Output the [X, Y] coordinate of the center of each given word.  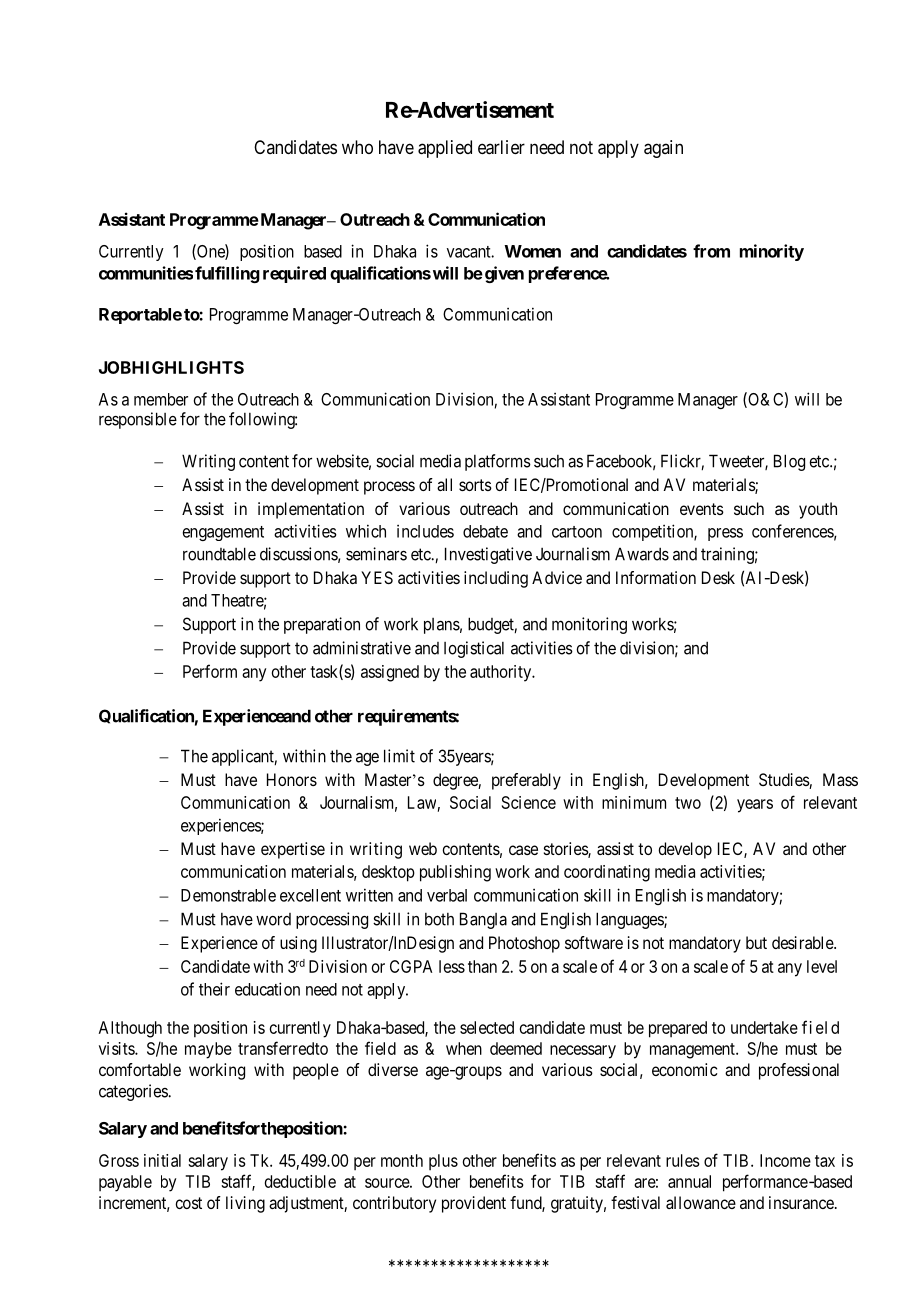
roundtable [219, 554]
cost [188, 1203]
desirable [803, 942]
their [214, 989]
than [482, 966]
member [161, 399]
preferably [526, 781]
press [725, 534]
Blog [789, 462]
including [496, 579]
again [663, 149]
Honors [292, 779]
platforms [498, 462]
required [294, 274]
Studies [784, 781]
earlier [501, 147]
